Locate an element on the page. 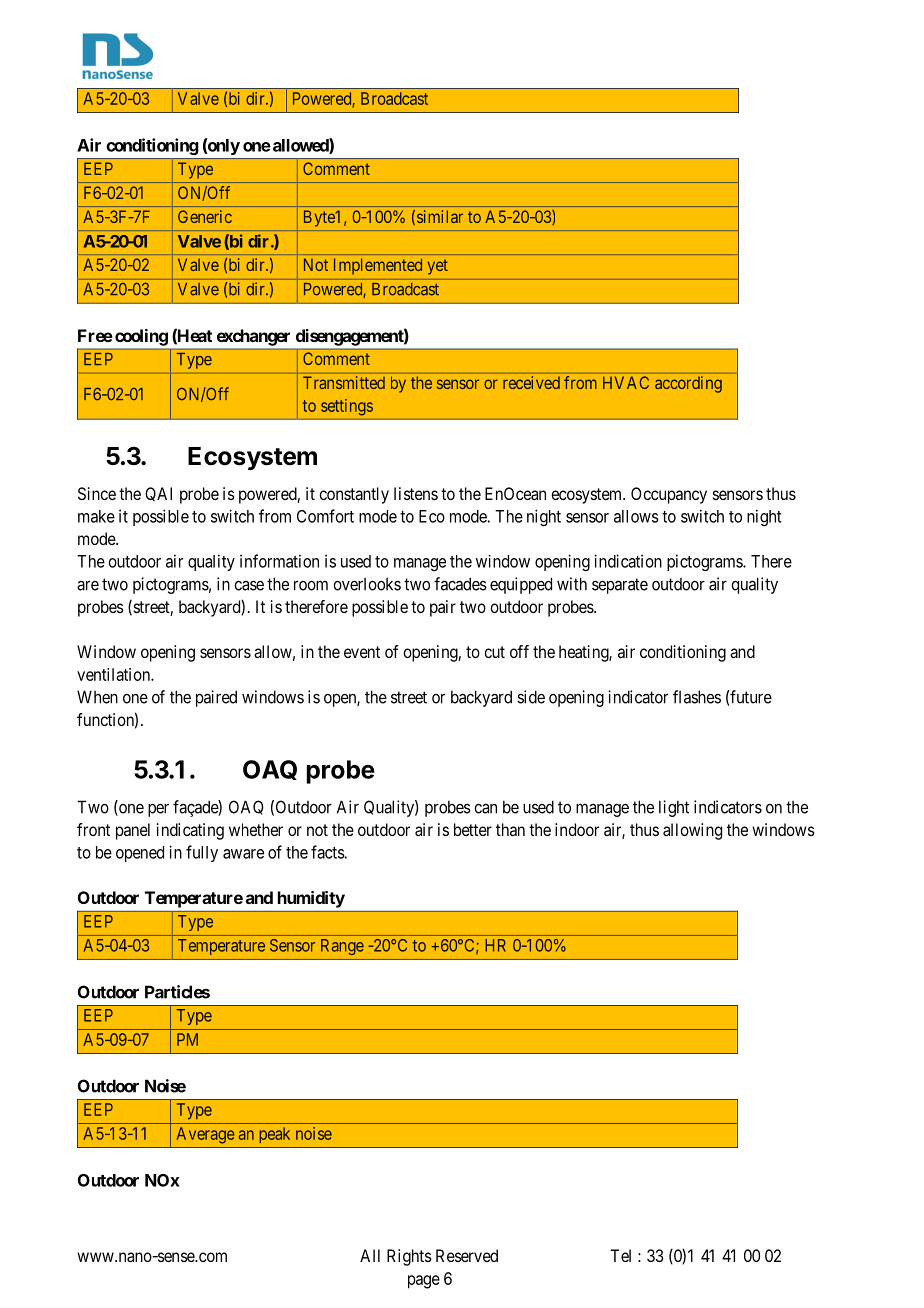 The width and height of the image is (924, 1308). HVAC is located at coordinates (626, 382).
